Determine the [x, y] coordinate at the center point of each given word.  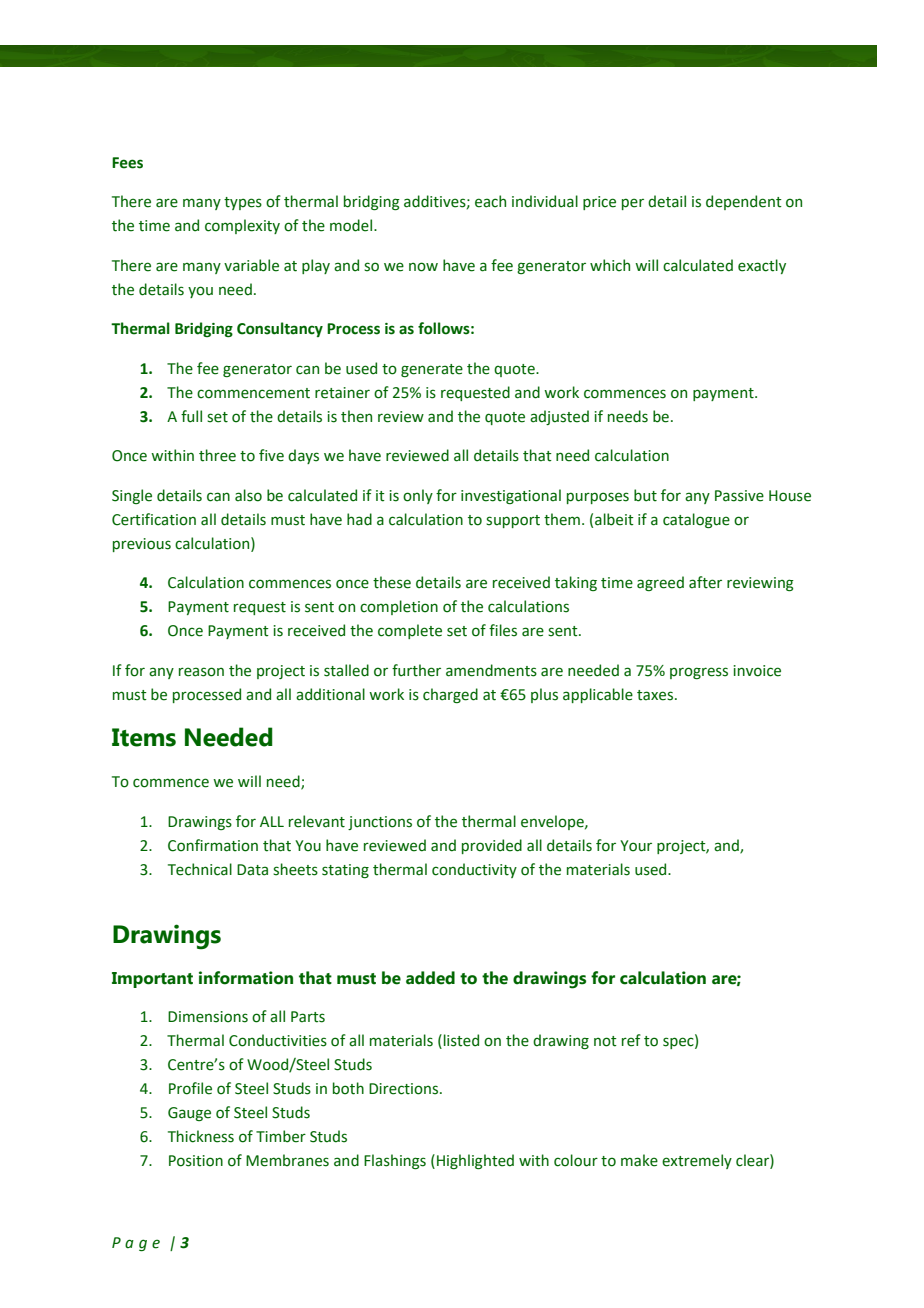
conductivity [474, 870]
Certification [154, 519]
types [243, 203]
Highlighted [475, 1161]
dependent [744, 202]
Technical [200, 869]
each [490, 201]
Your [636, 846]
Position [196, 1161]
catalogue [696, 520]
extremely [697, 1161]
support [513, 521]
